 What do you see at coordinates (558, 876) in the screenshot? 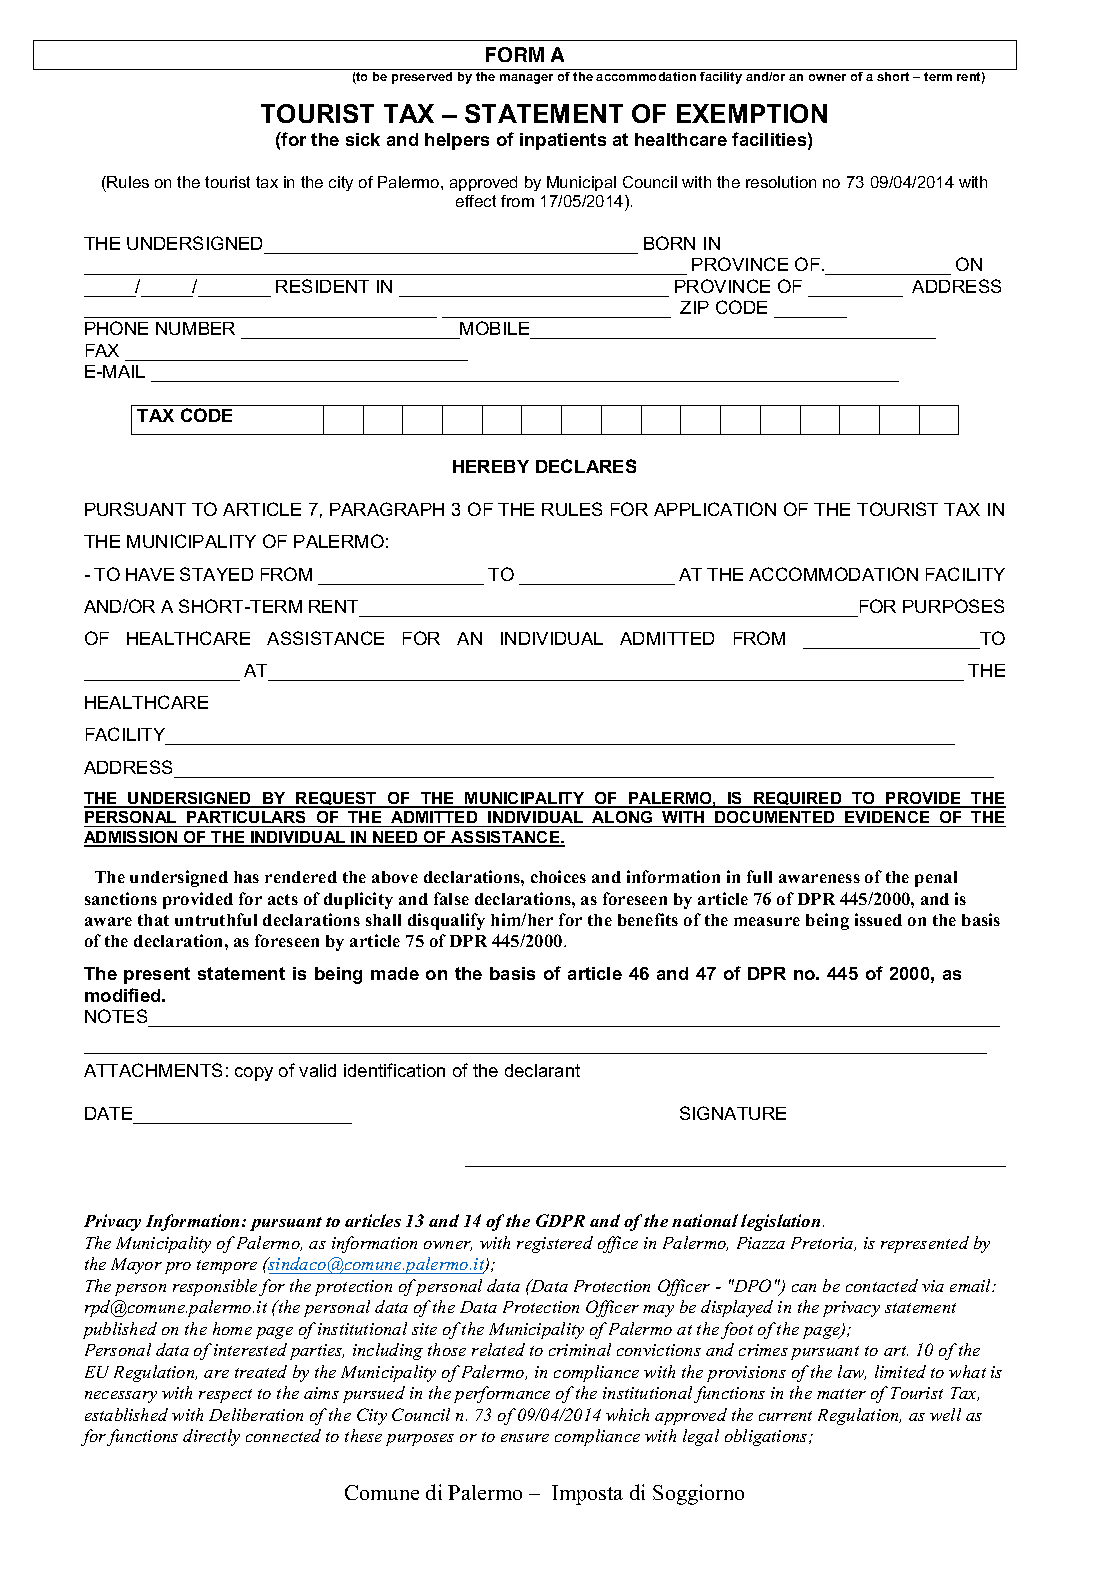
I see `choices` at bounding box center [558, 876].
